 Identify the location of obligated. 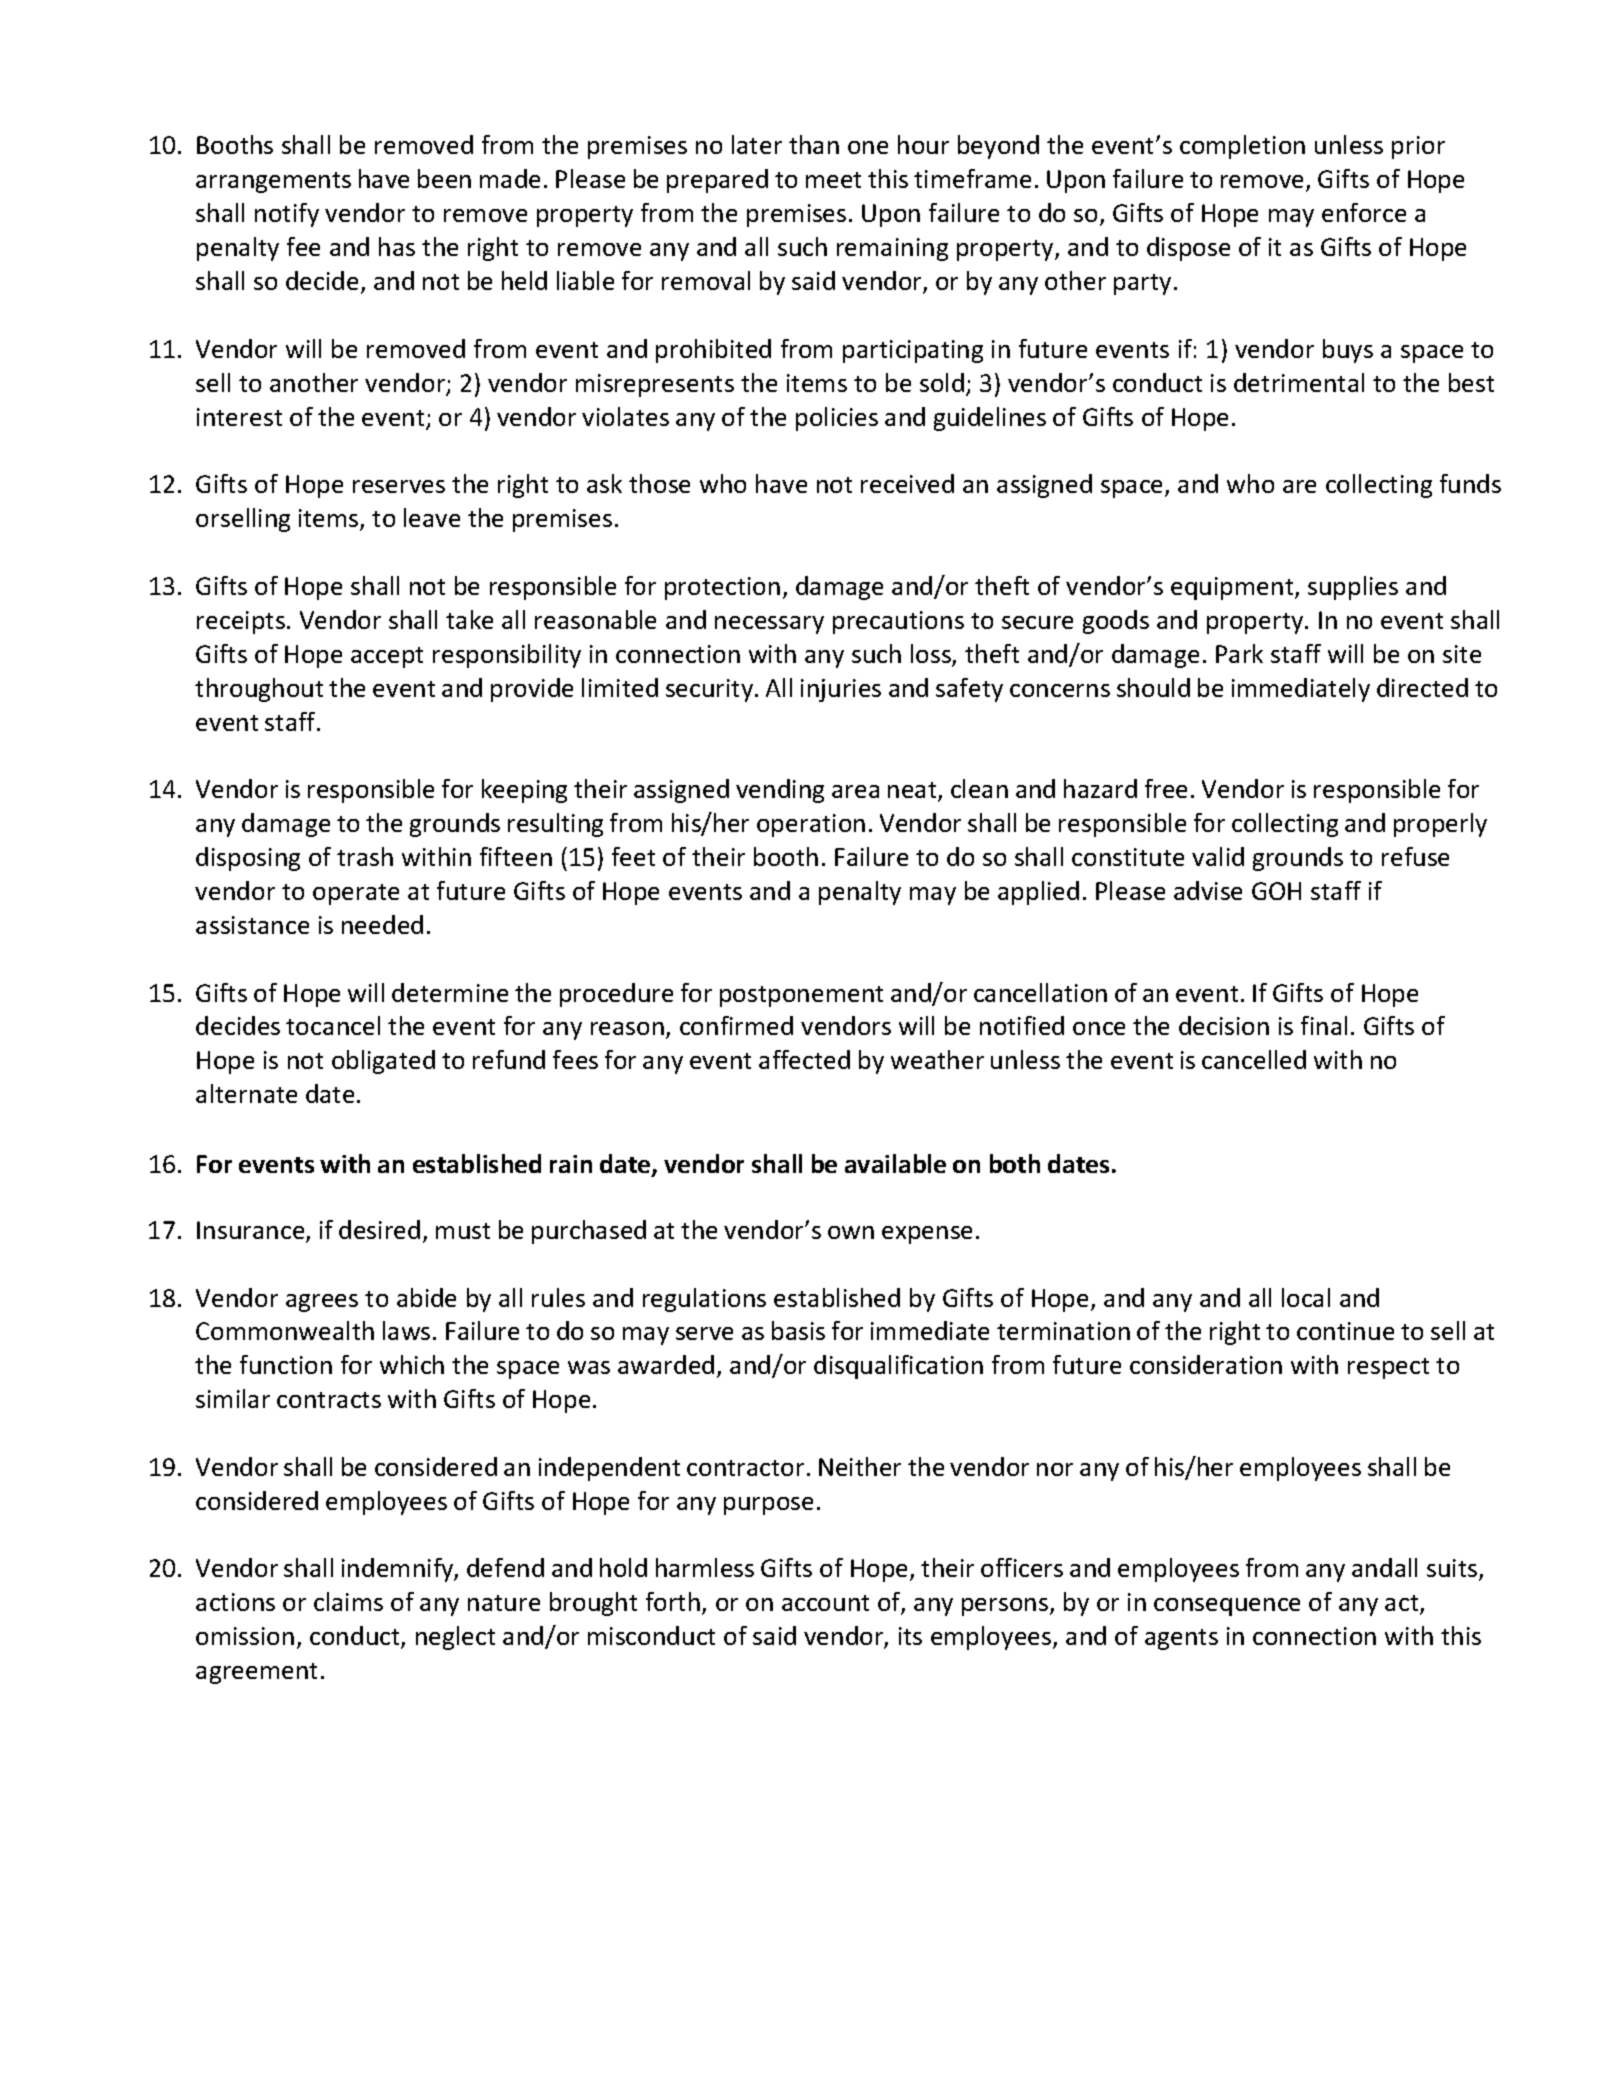
(383, 1062).
